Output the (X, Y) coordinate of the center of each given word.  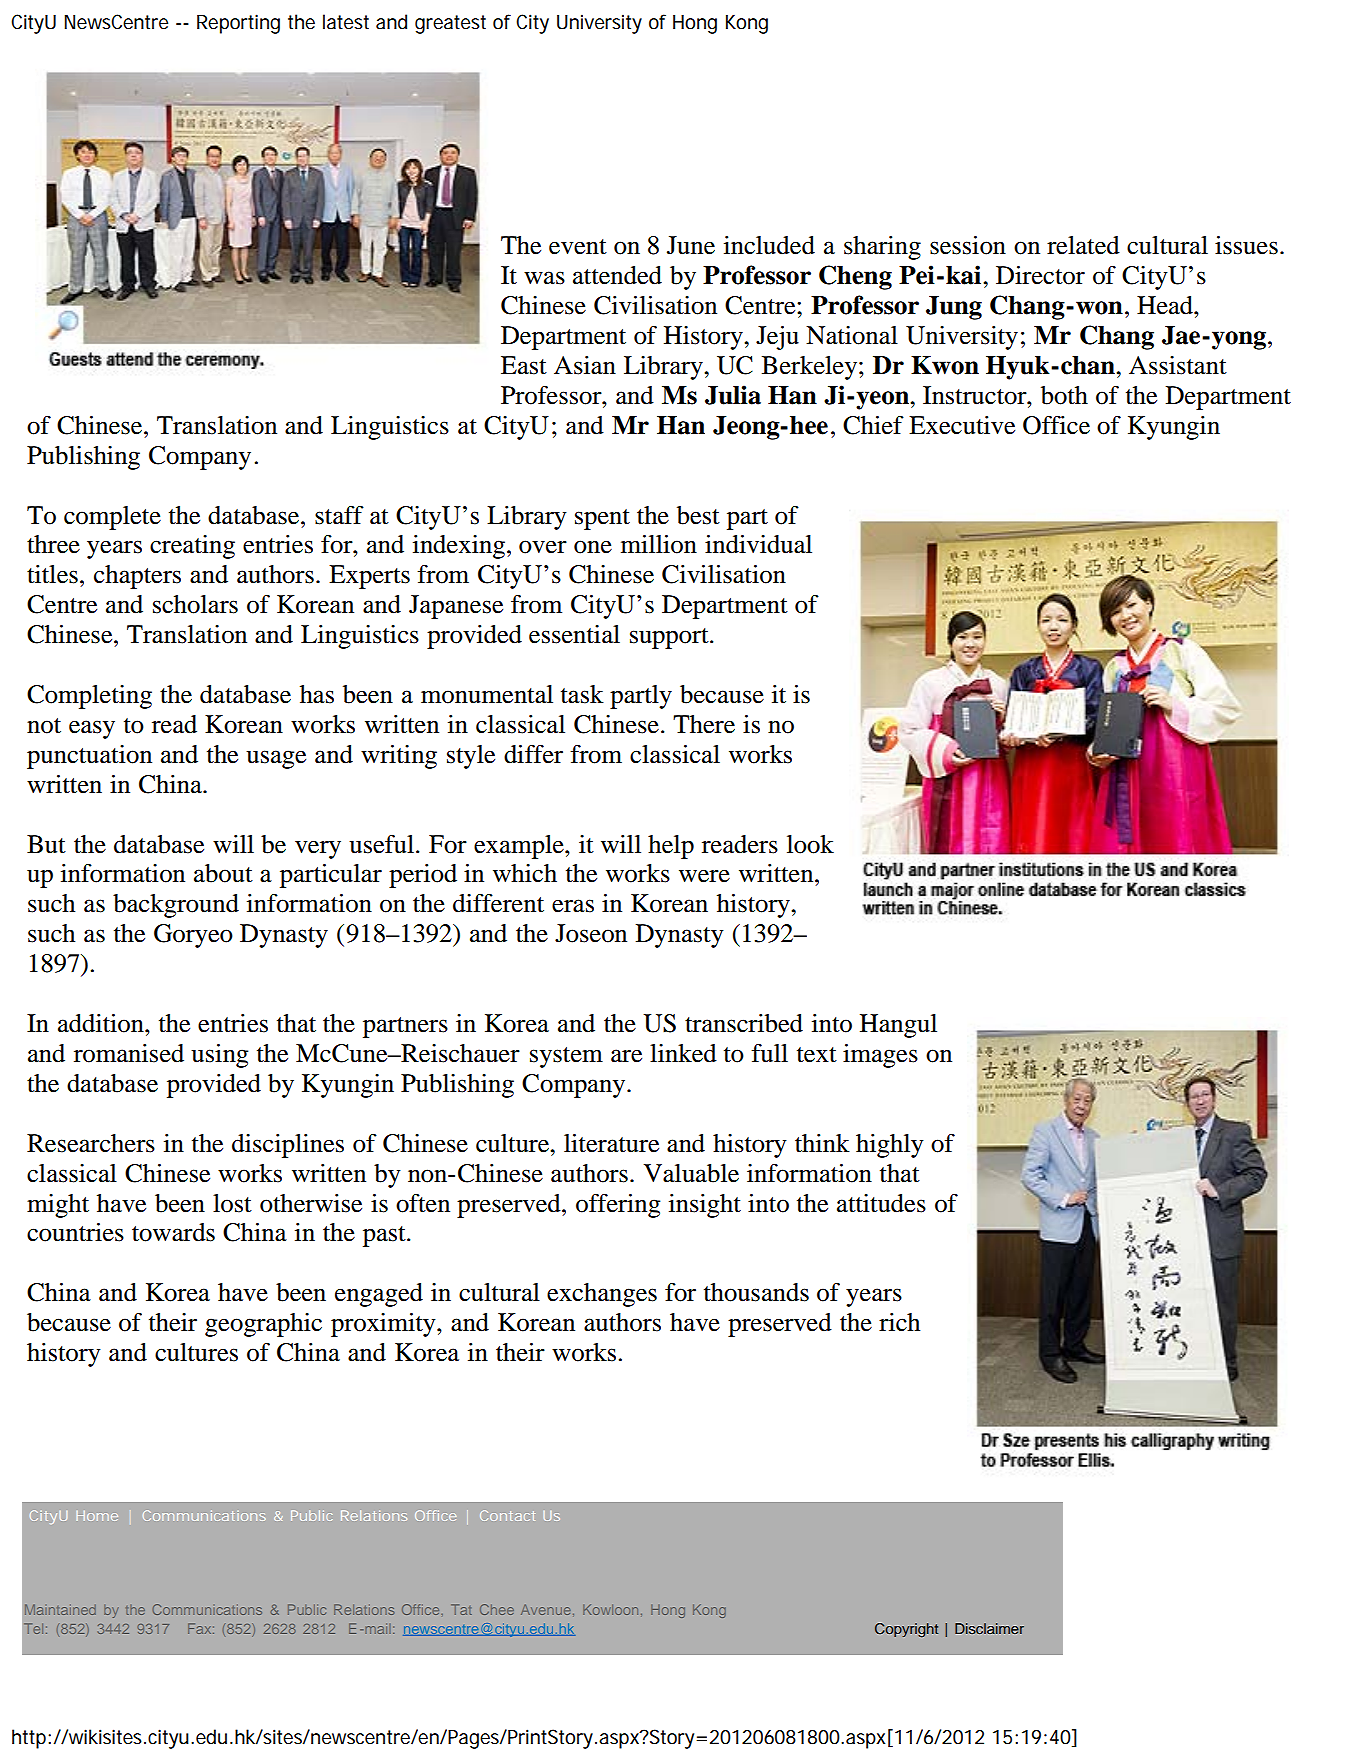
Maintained (60, 1609)
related (1083, 245)
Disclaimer (989, 1628)
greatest (450, 24)
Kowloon (610, 1609)
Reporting (238, 24)
